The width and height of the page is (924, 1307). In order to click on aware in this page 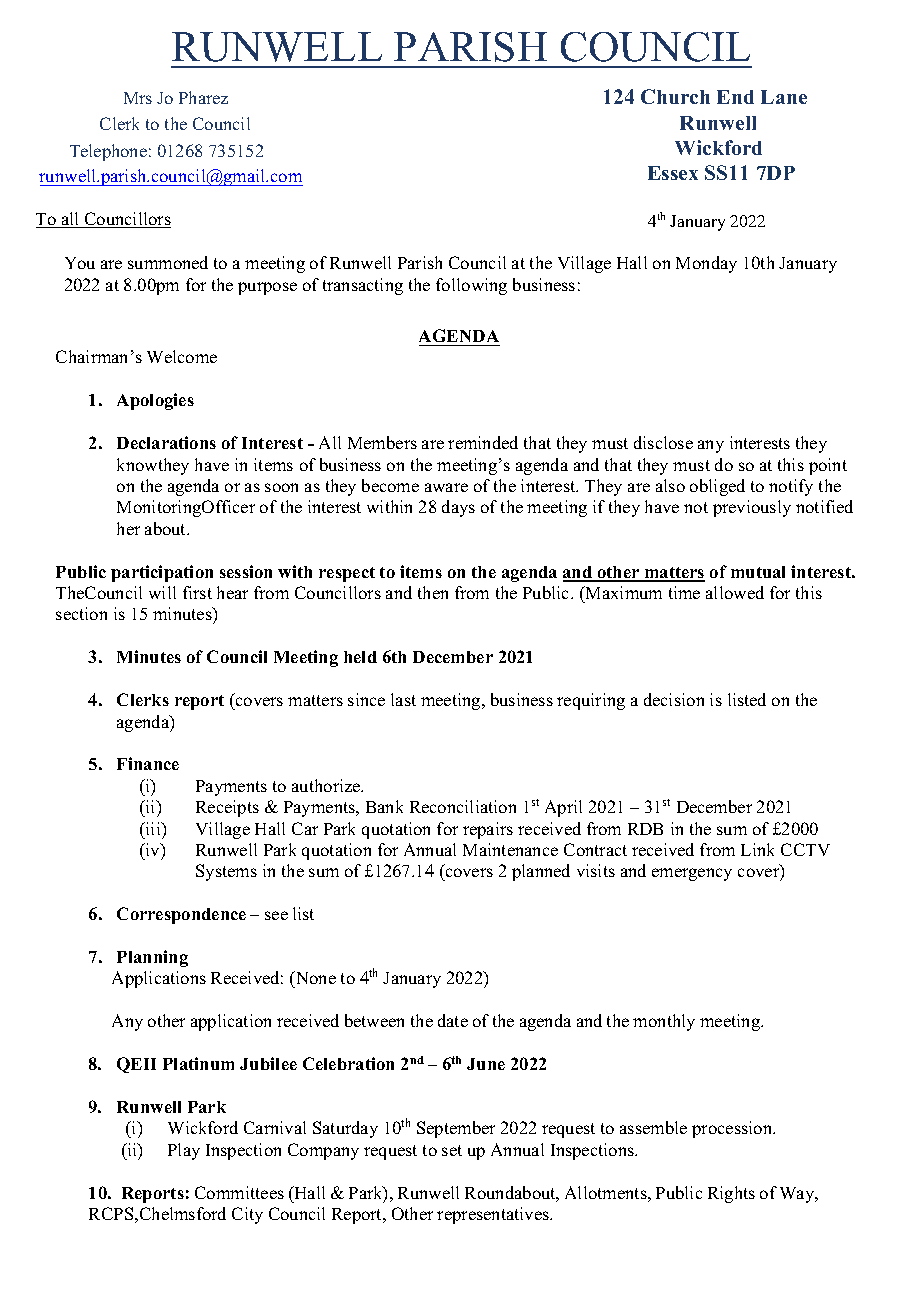, I will do `click(446, 487)`.
